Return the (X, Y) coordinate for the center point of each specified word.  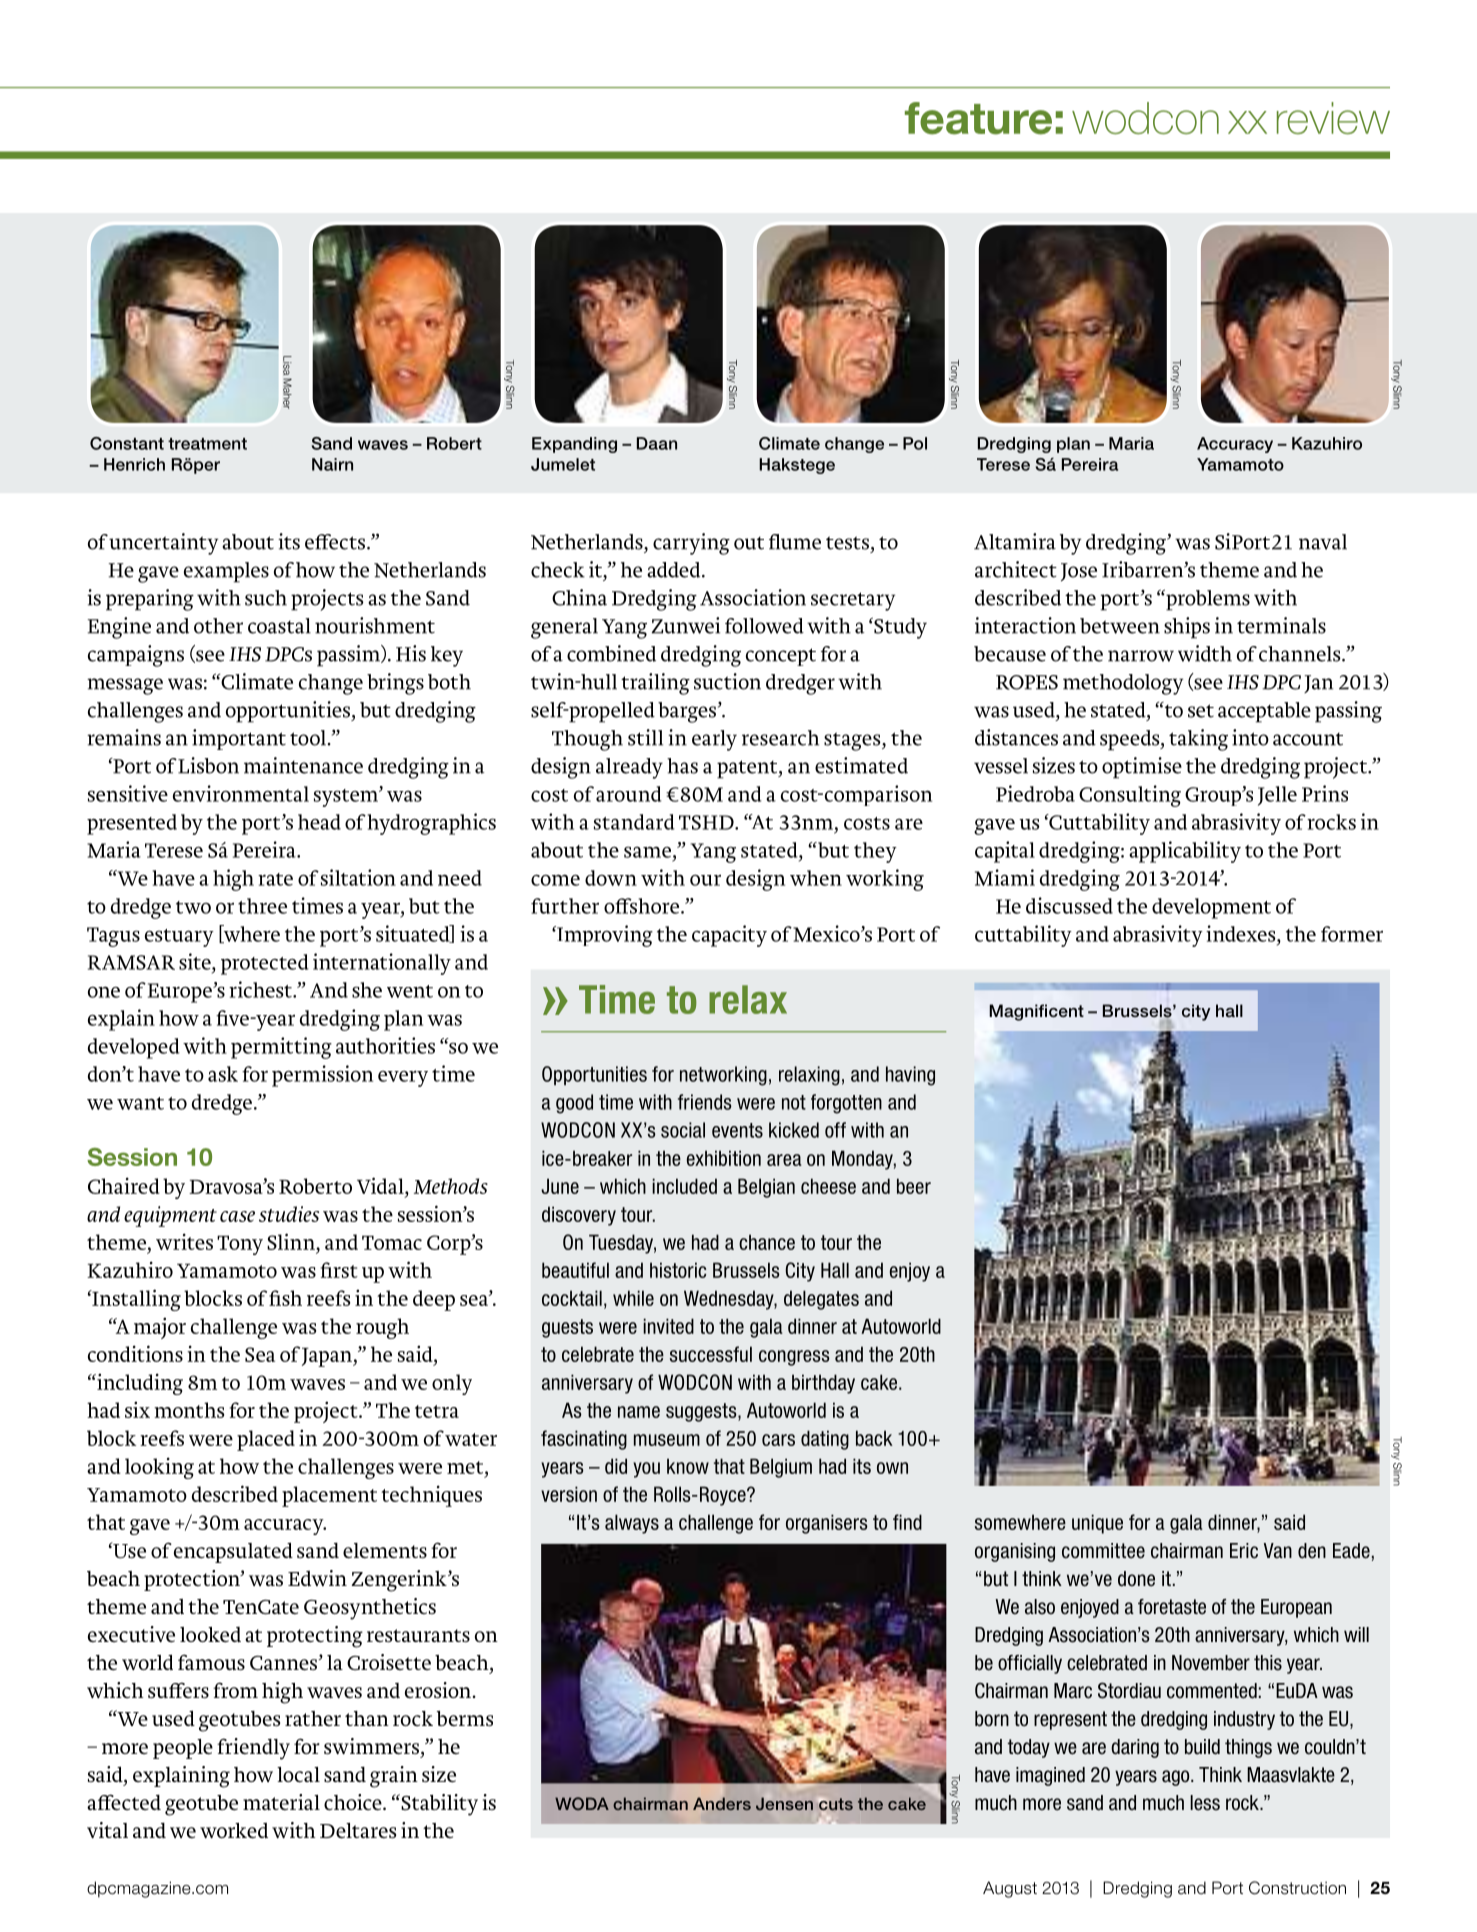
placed (266, 1440)
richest (261, 989)
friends (705, 1102)
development (1211, 908)
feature (978, 118)
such (266, 598)
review (1333, 118)
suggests (702, 1412)
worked (234, 1831)
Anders (722, 1803)
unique (1097, 1524)
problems (1207, 600)
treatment (207, 444)
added (675, 570)
